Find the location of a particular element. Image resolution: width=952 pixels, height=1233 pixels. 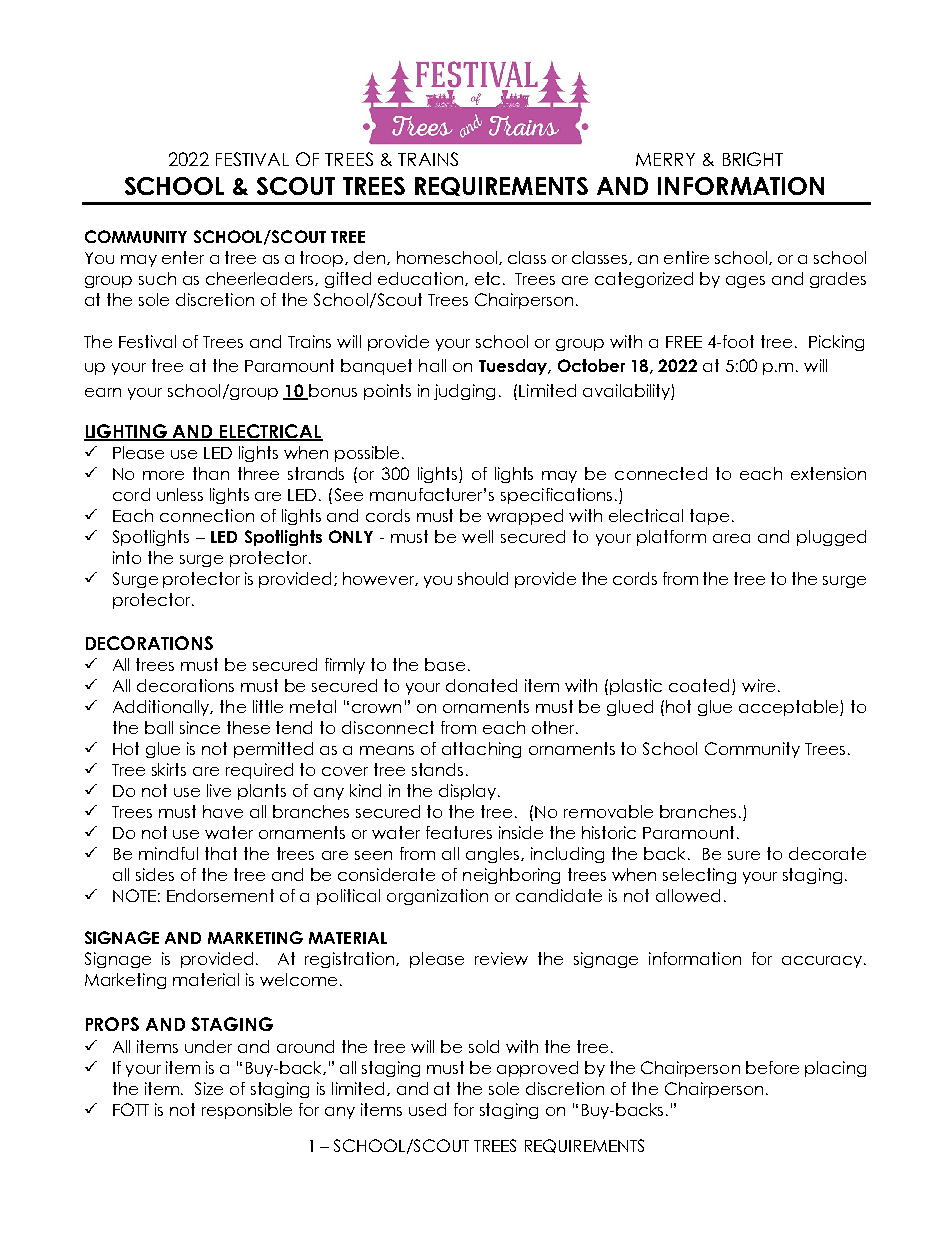

Additionally is located at coordinates (162, 708).
